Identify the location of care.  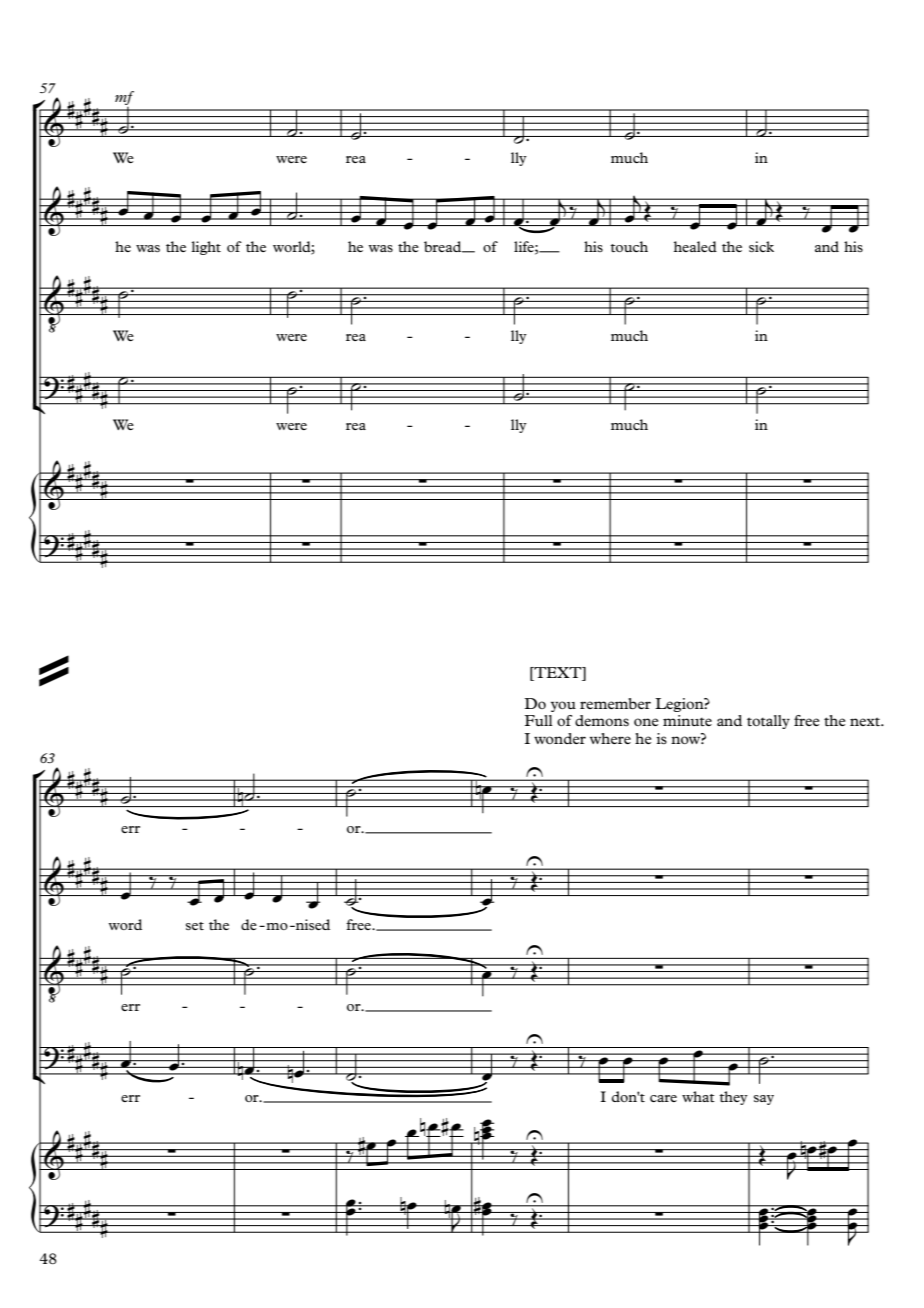
(663, 1098).
